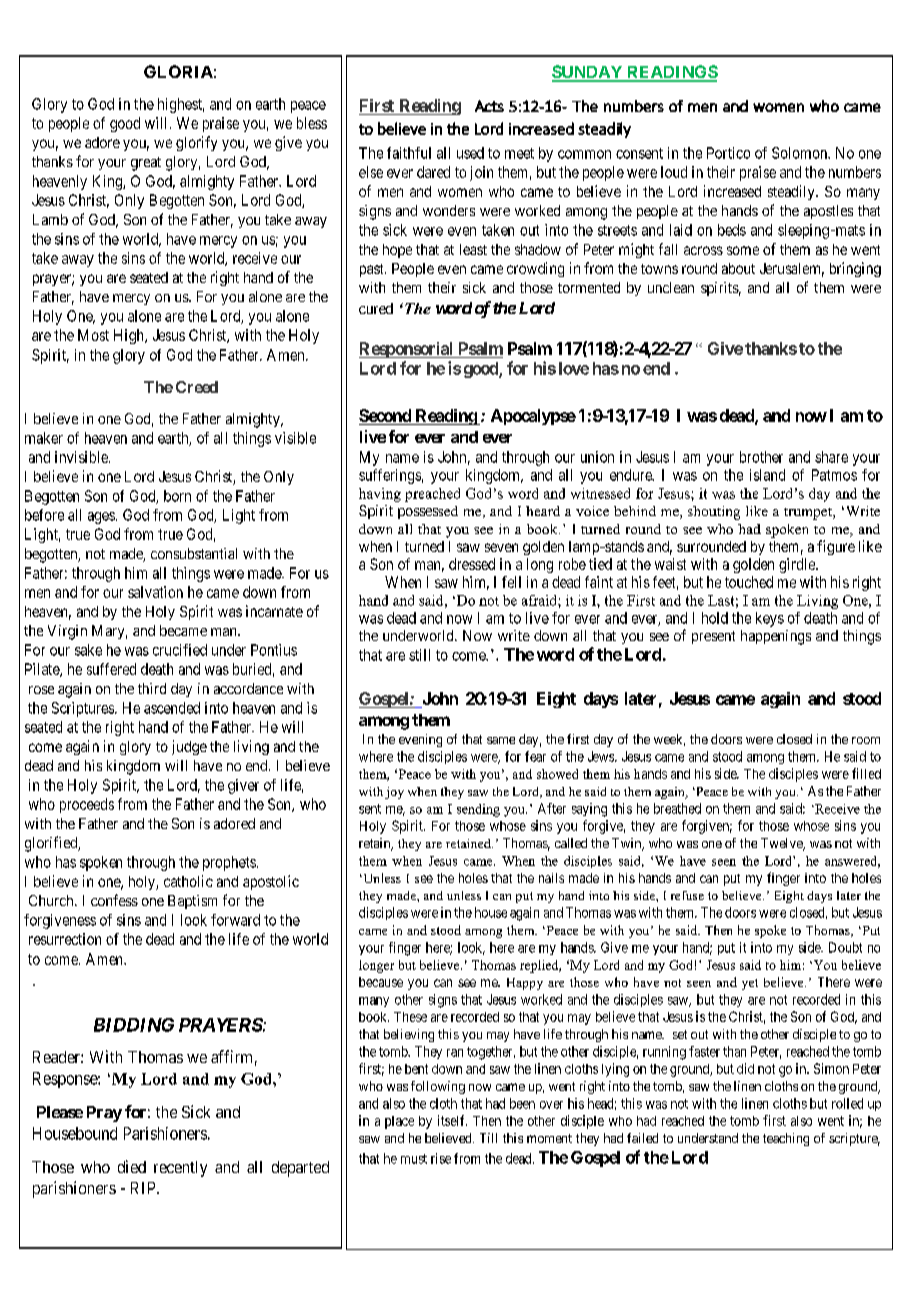  What do you see at coordinates (800, 153) in the screenshot?
I see `Solomon` at bounding box center [800, 153].
